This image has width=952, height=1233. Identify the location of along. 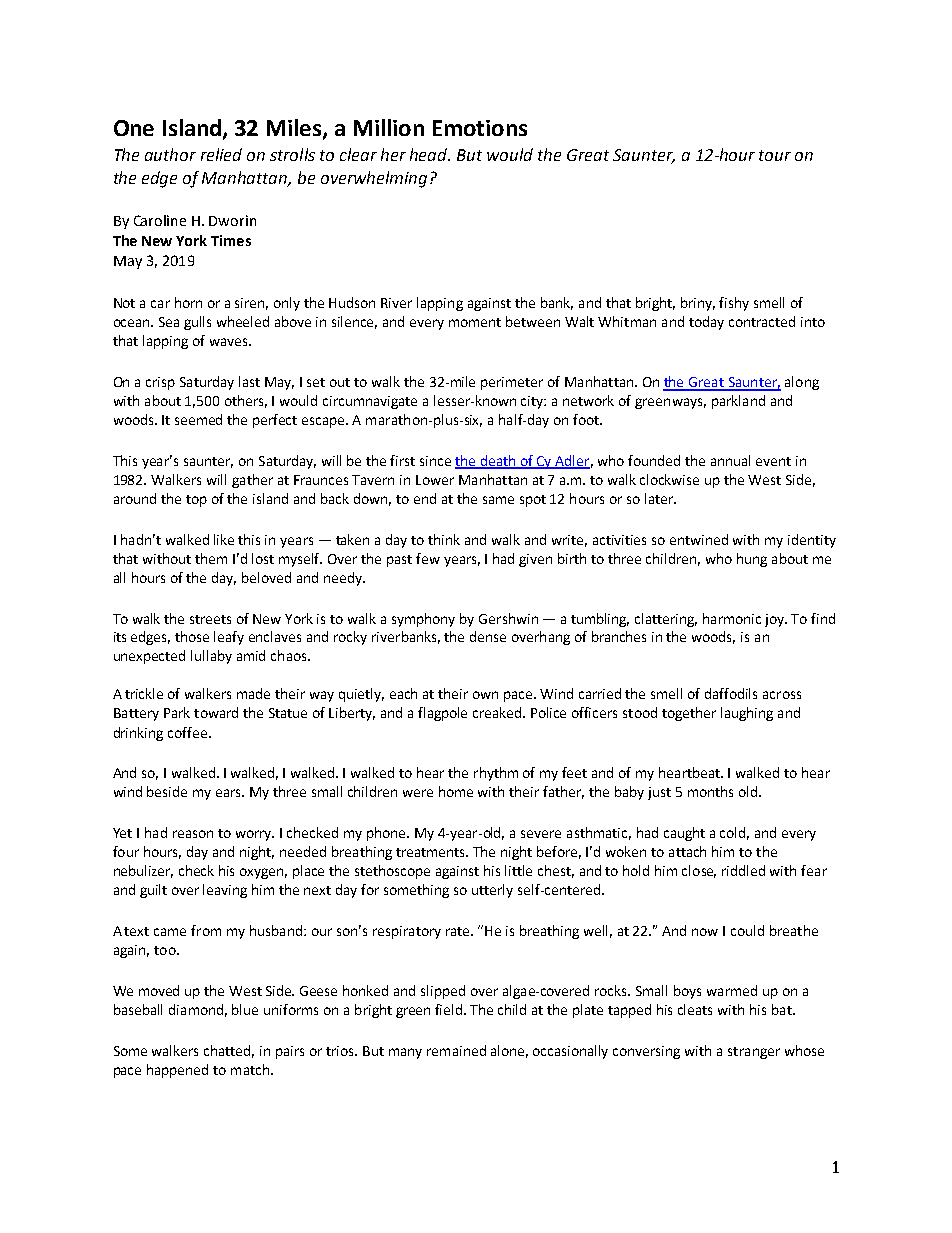
(802, 383).
